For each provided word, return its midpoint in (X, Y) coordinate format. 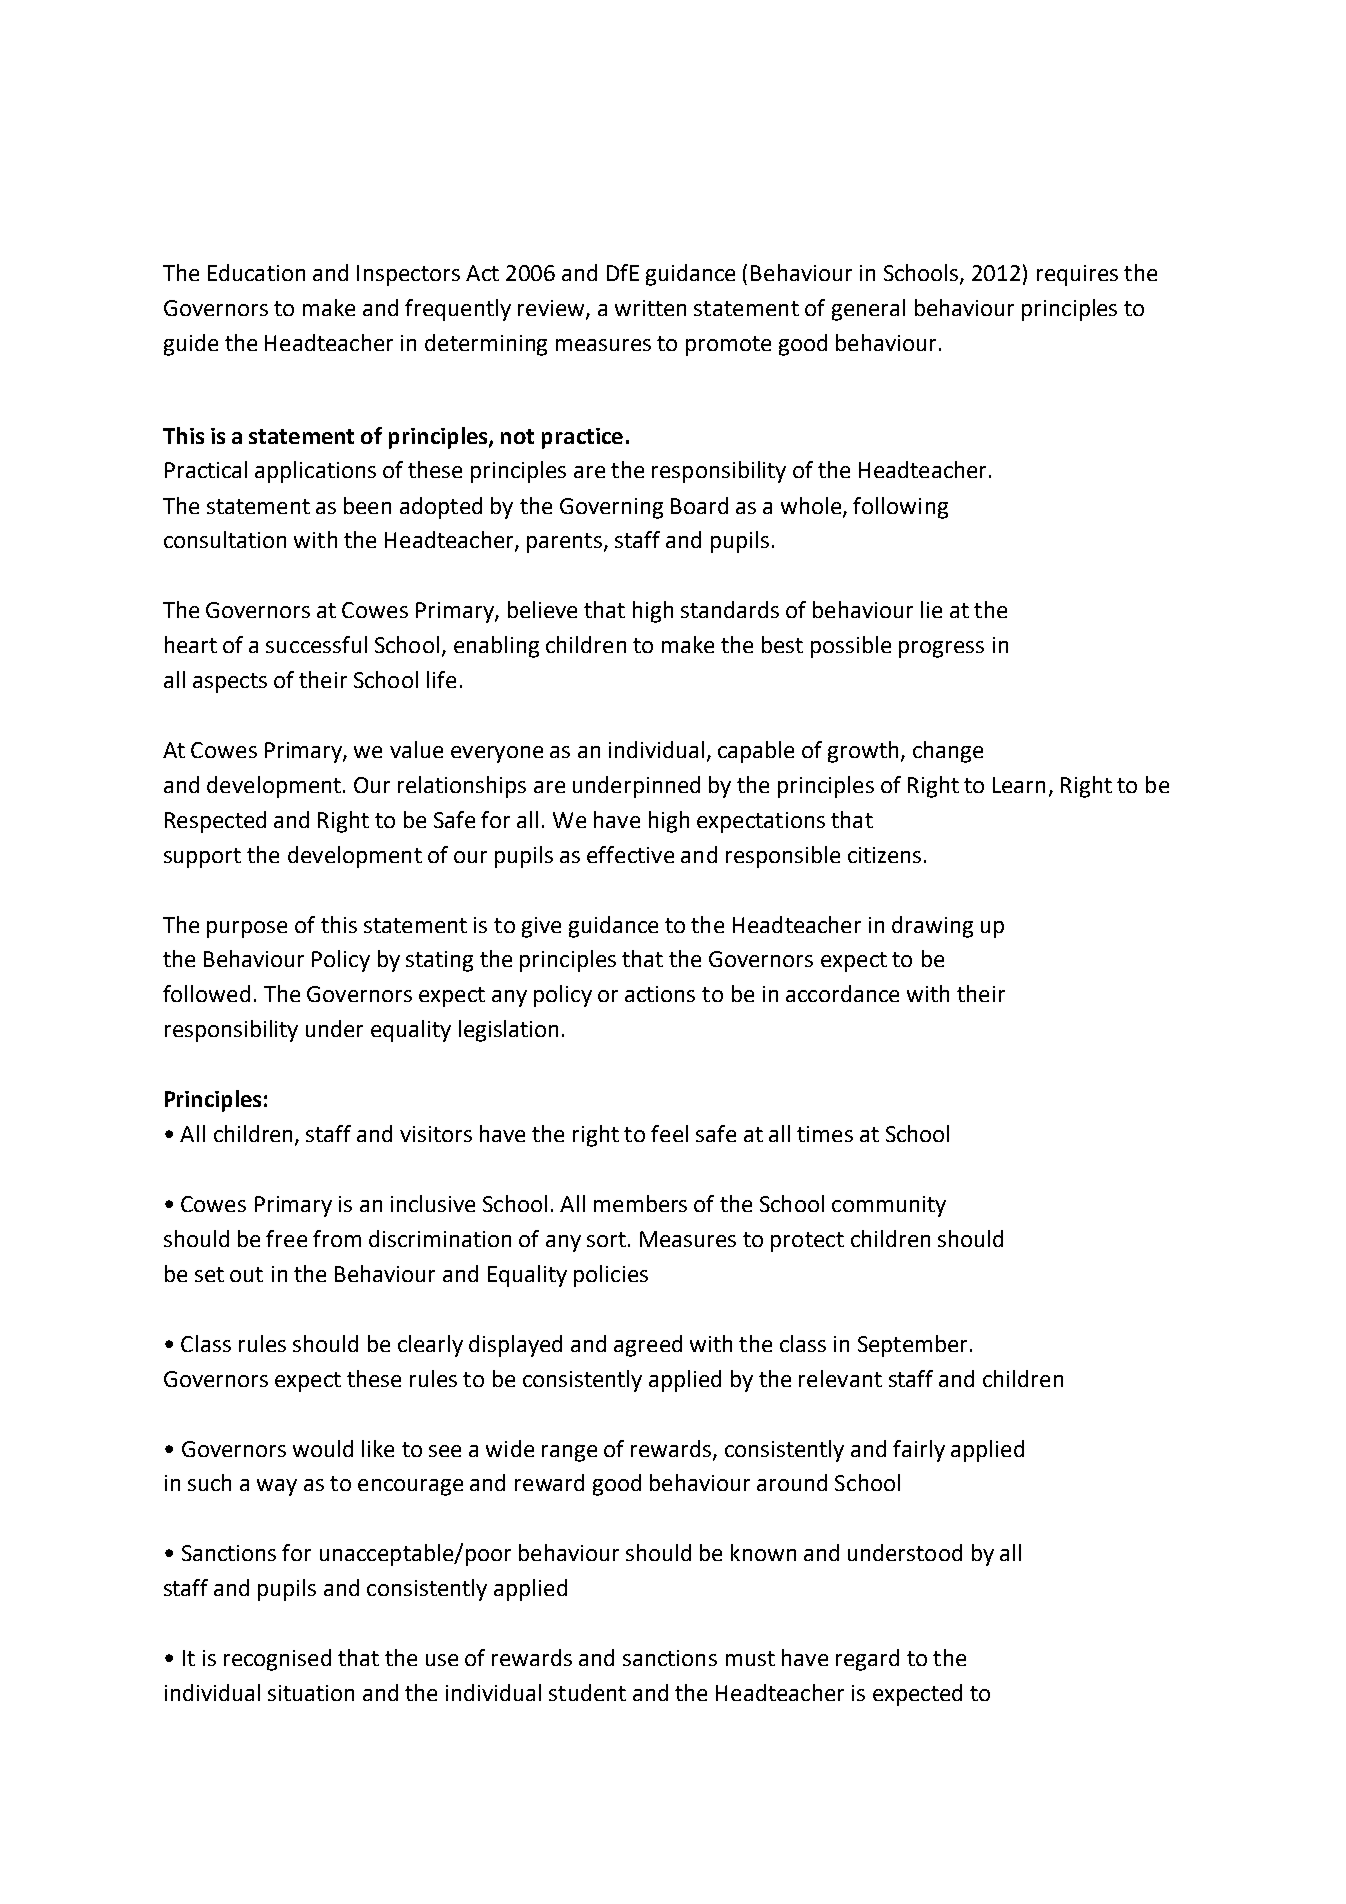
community (889, 1206)
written (650, 308)
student (587, 1692)
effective (630, 854)
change (948, 752)
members (640, 1203)
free (286, 1238)
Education (256, 272)
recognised (277, 1660)
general (868, 310)
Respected (215, 822)
